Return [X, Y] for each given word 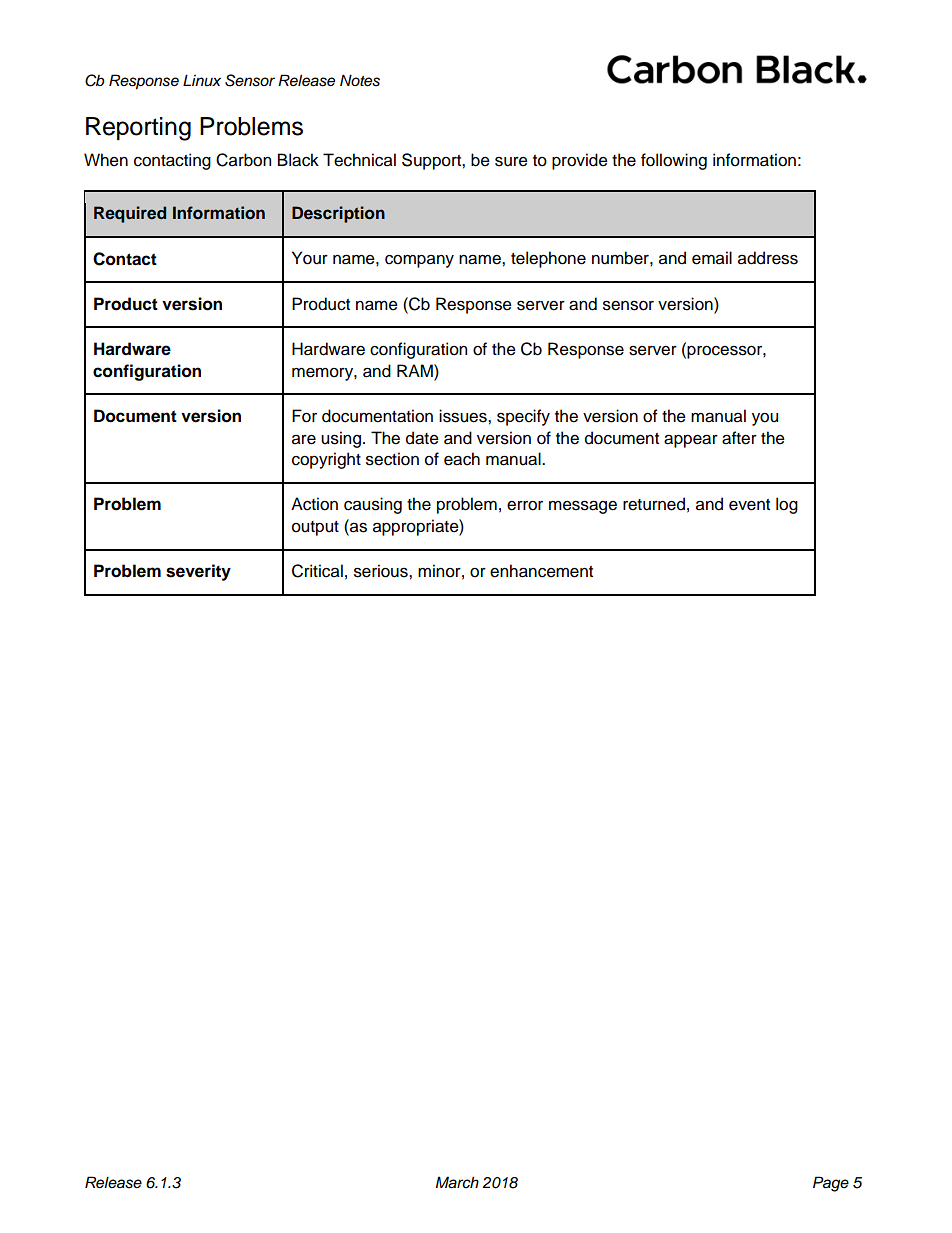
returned [654, 504]
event [749, 505]
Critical [317, 571]
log [787, 505]
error [525, 506]
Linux [202, 80]
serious [382, 571]
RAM [416, 370]
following [674, 161]
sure [511, 161]
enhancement [541, 571]
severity [198, 572]
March [457, 1182]
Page [831, 1184]
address [768, 258]
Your [310, 258]
